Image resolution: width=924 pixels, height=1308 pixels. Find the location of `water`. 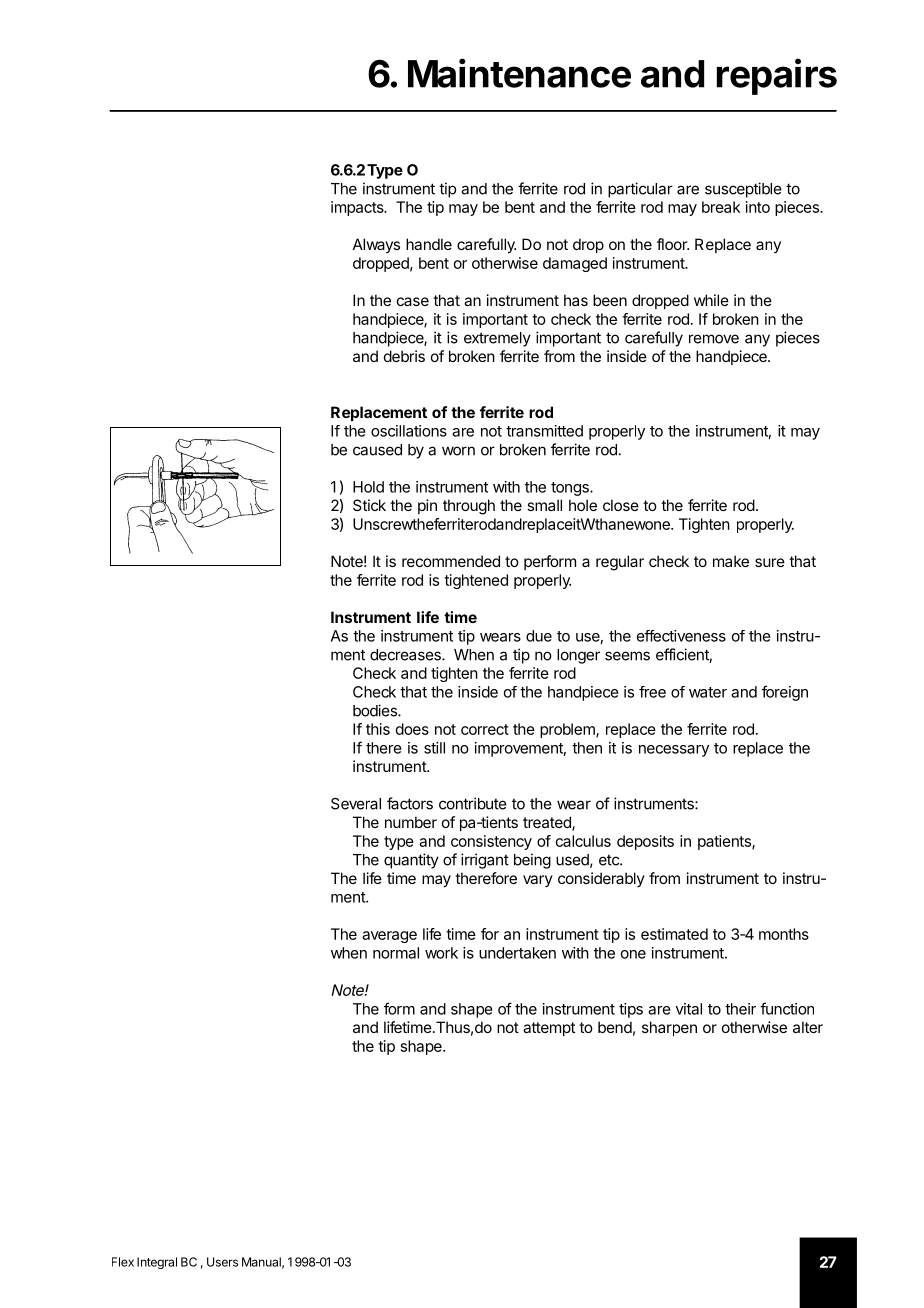

water is located at coordinates (708, 692).
